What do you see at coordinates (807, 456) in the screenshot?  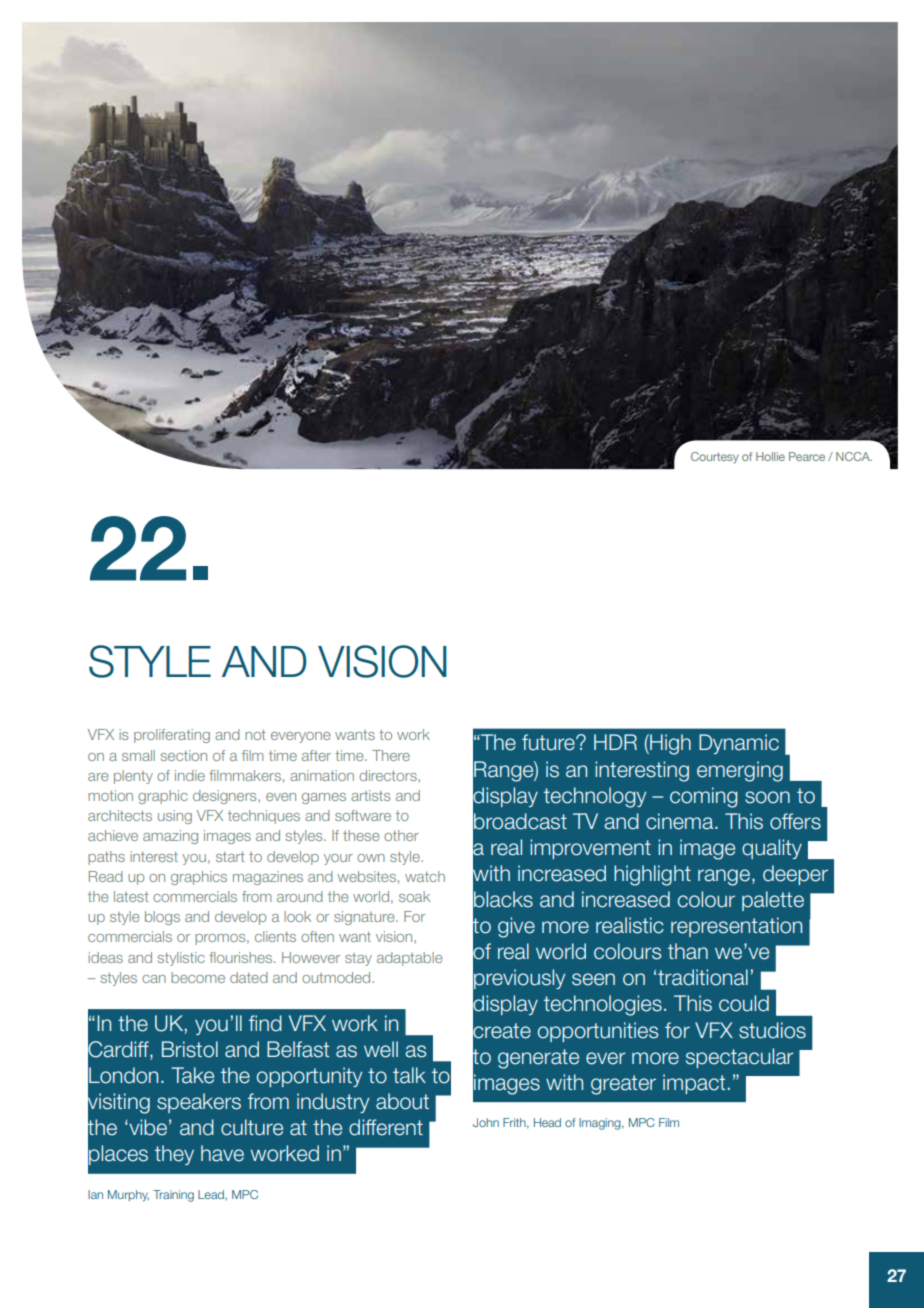 I see `Pearce` at bounding box center [807, 456].
